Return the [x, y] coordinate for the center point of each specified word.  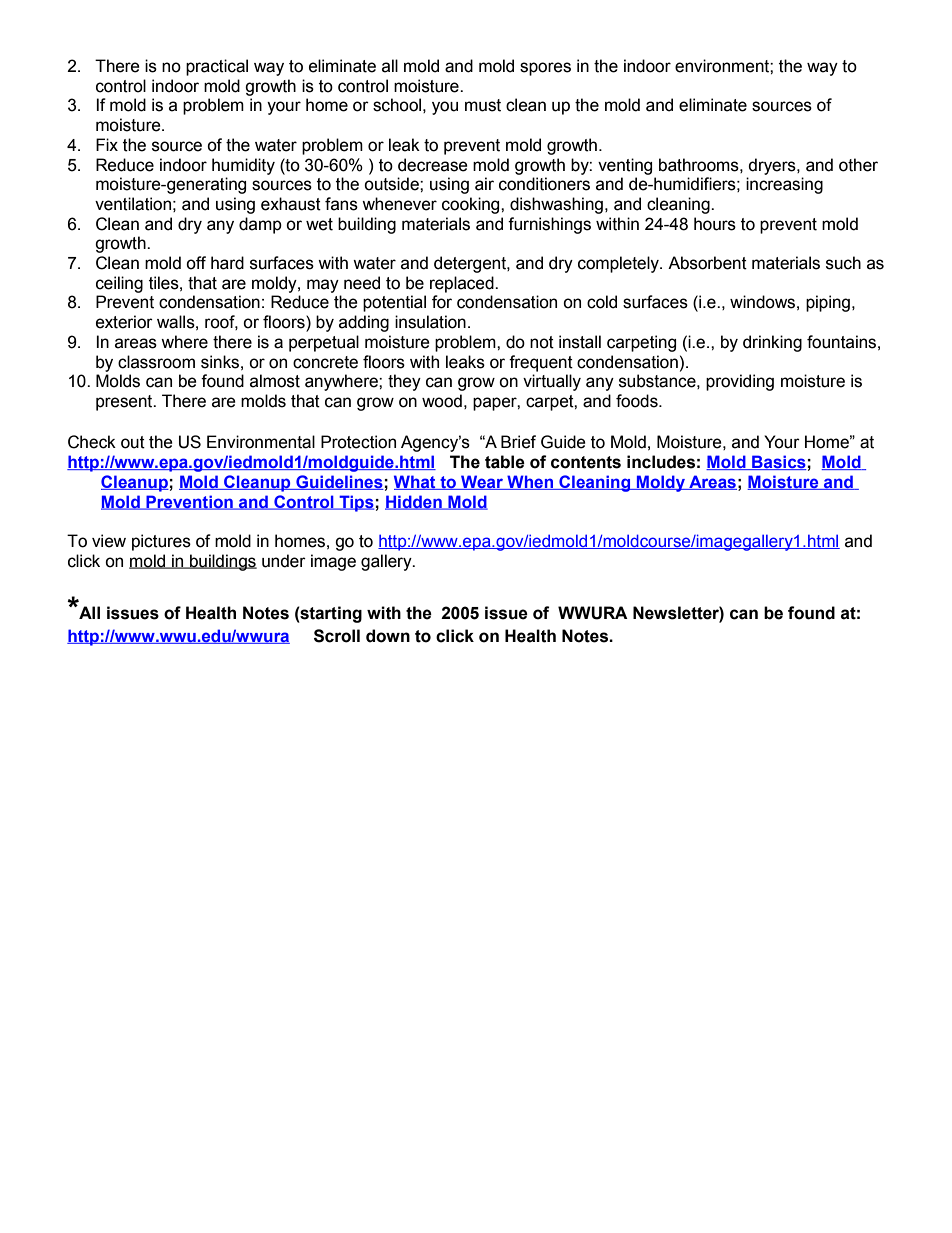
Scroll [337, 636]
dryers [773, 166]
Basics [778, 462]
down [388, 636]
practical [217, 67]
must [483, 105]
